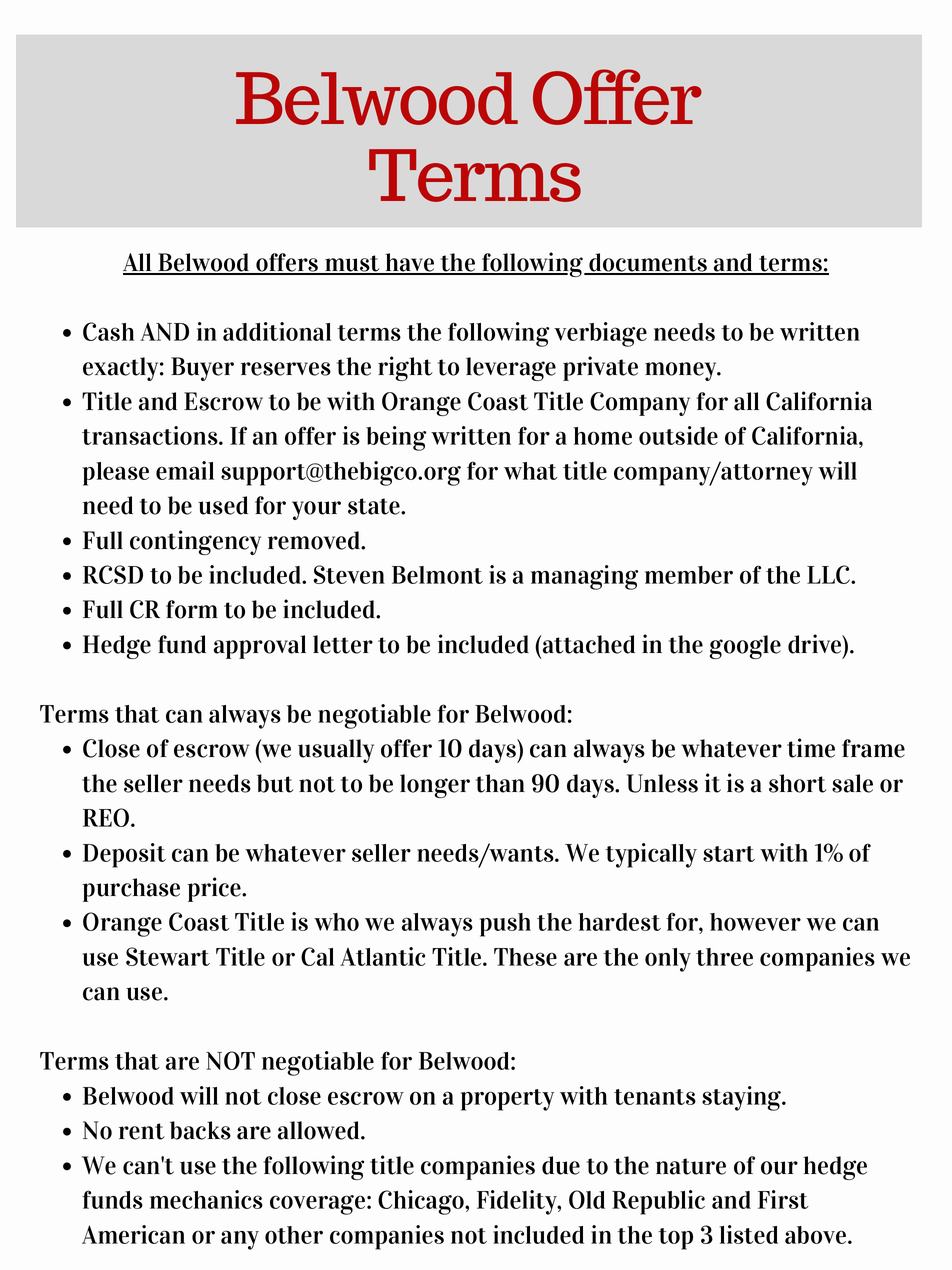 The height and width of the screenshot is (1270, 952). I want to click on however, so click(755, 922).
